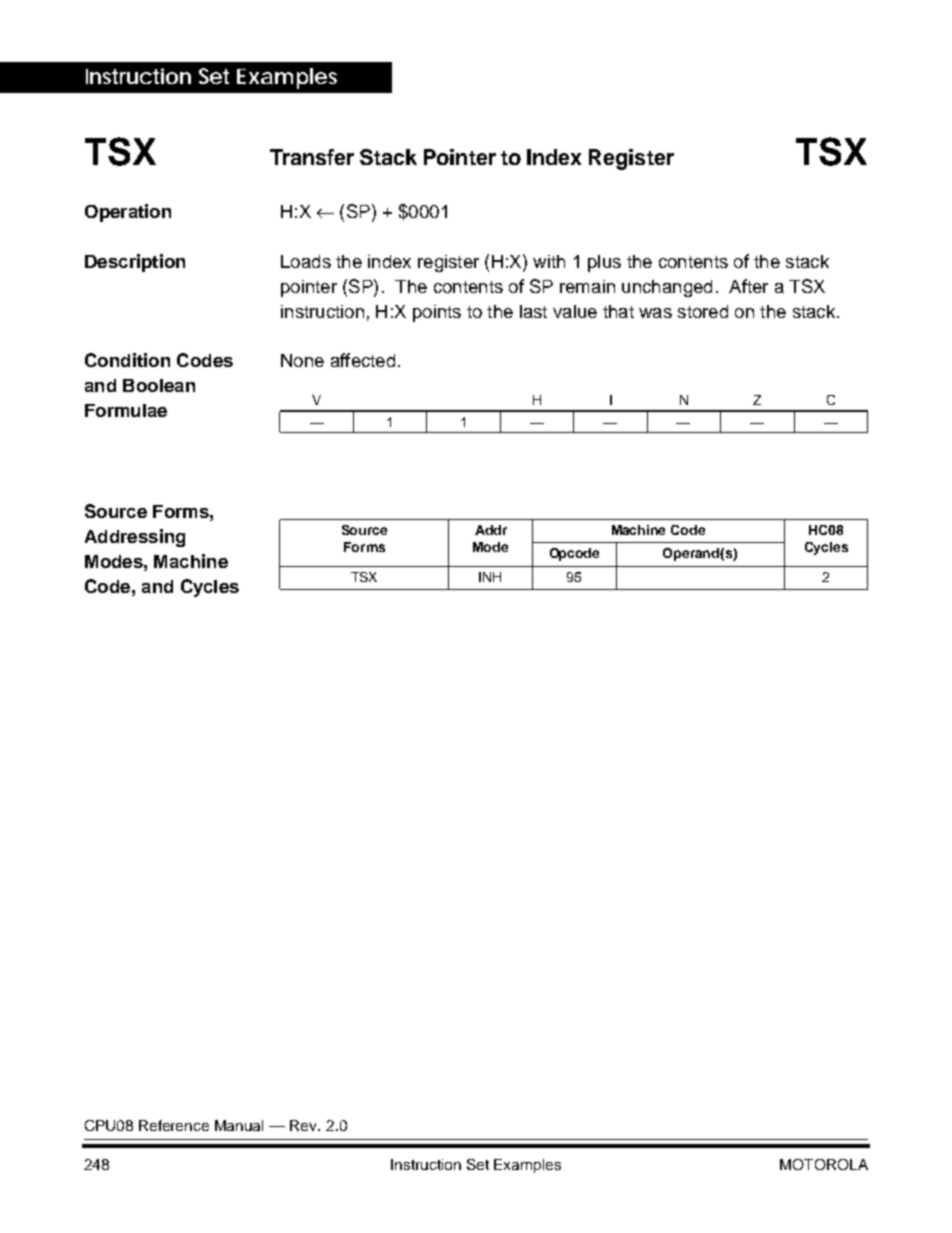 The width and height of the page is (952, 1233). What do you see at coordinates (549, 261) in the page?
I see `with` at bounding box center [549, 261].
